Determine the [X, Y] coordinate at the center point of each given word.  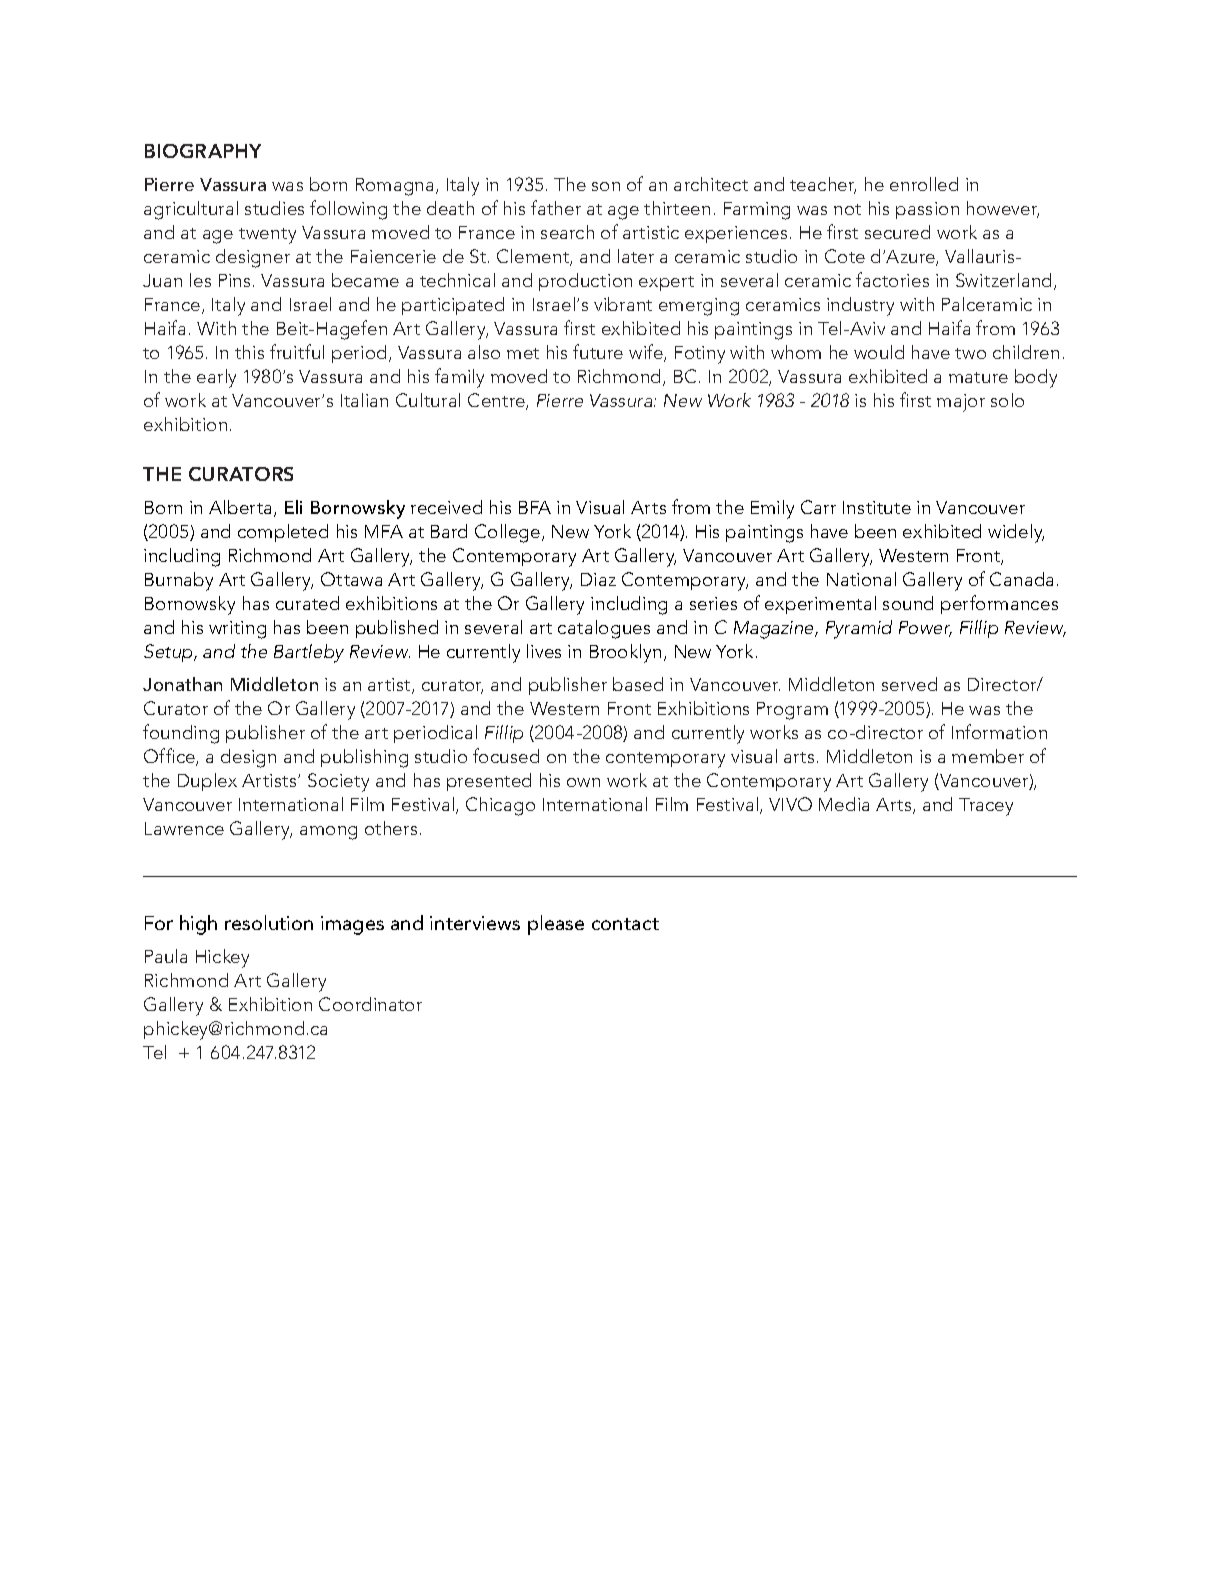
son [606, 186]
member [988, 756]
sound [908, 603]
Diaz [598, 579]
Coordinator [370, 1004]
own [583, 782]
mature [978, 377]
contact [625, 924]
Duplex [207, 782]
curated [307, 603]
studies [274, 208]
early [216, 378]
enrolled [924, 184]
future [598, 351]
